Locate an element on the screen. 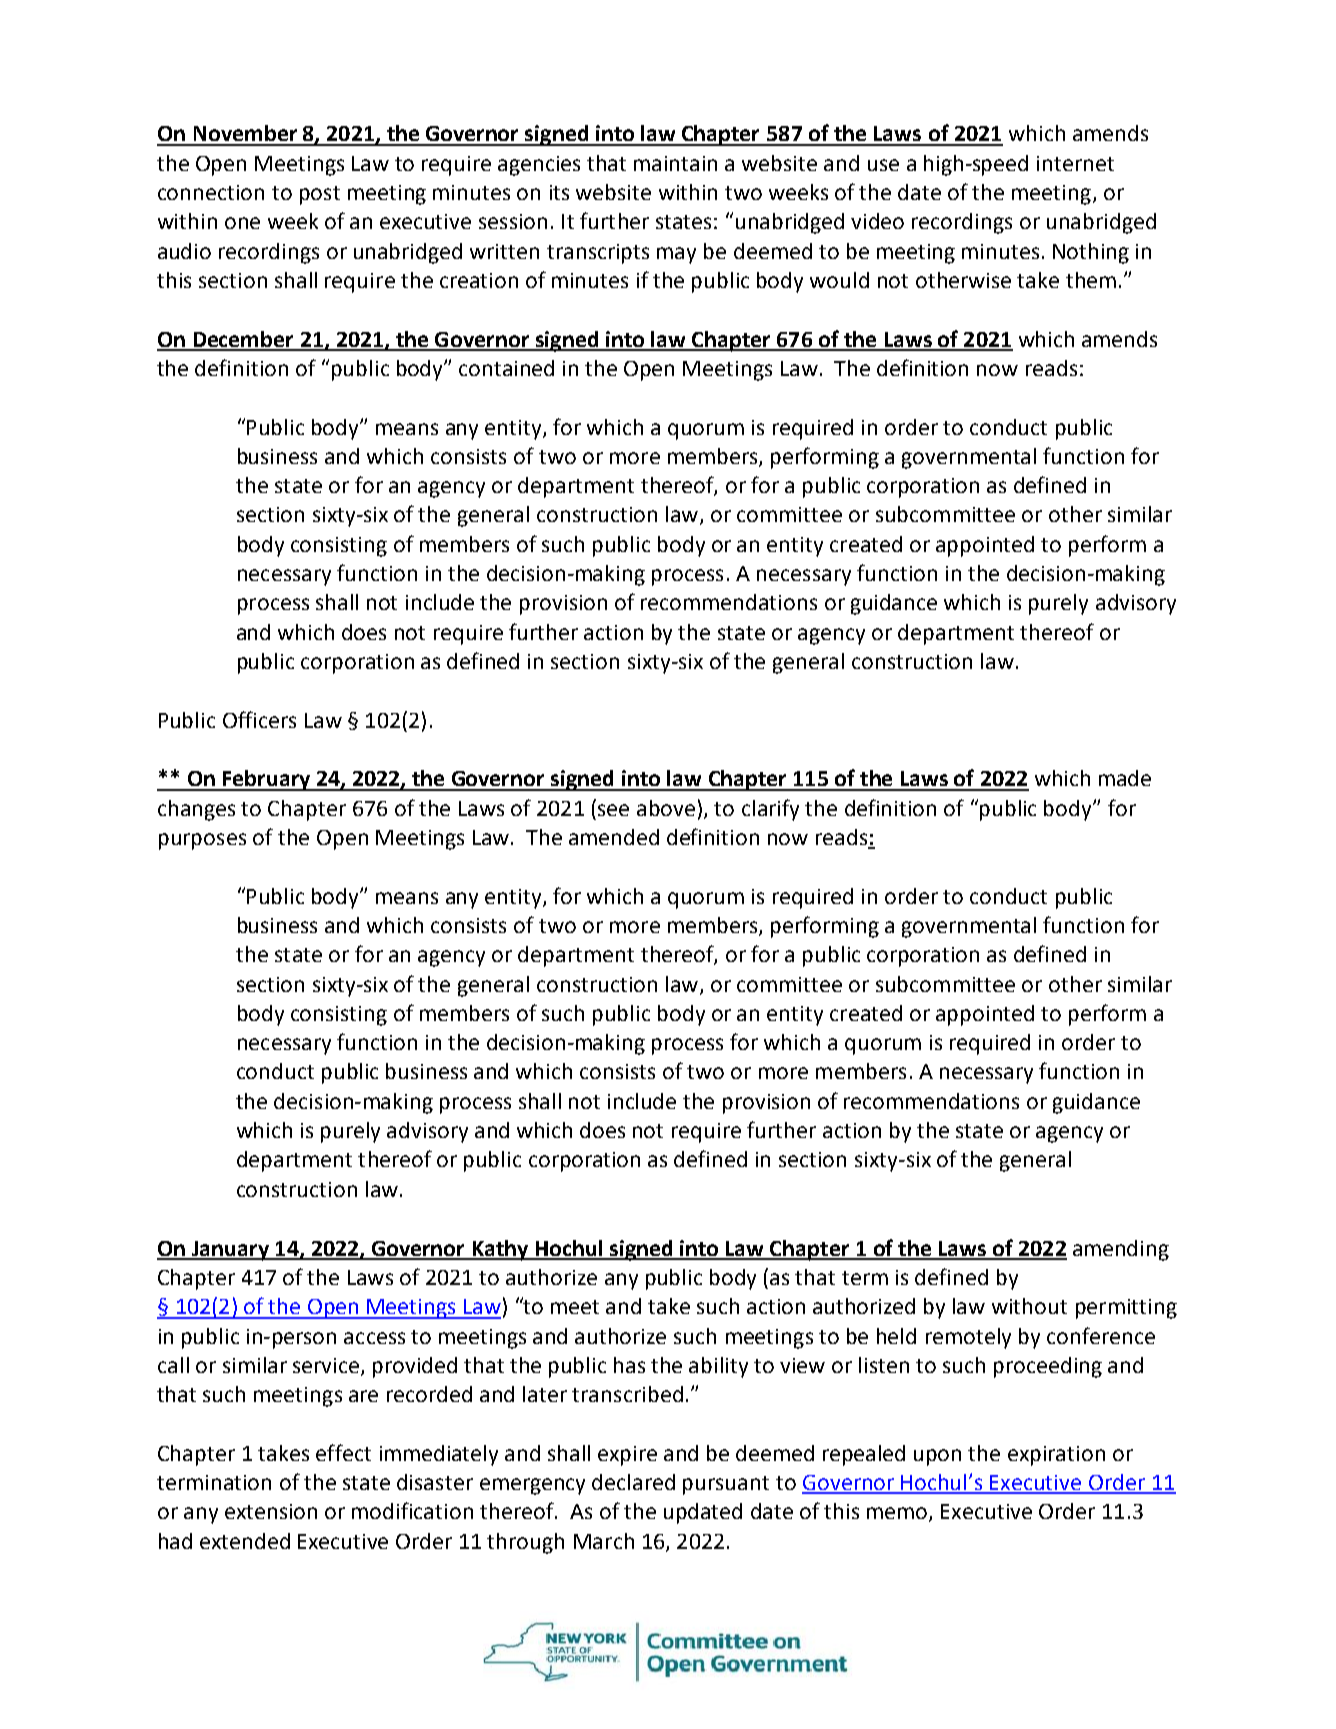 This screenshot has height=1729, width=1336. amended is located at coordinates (614, 837).
